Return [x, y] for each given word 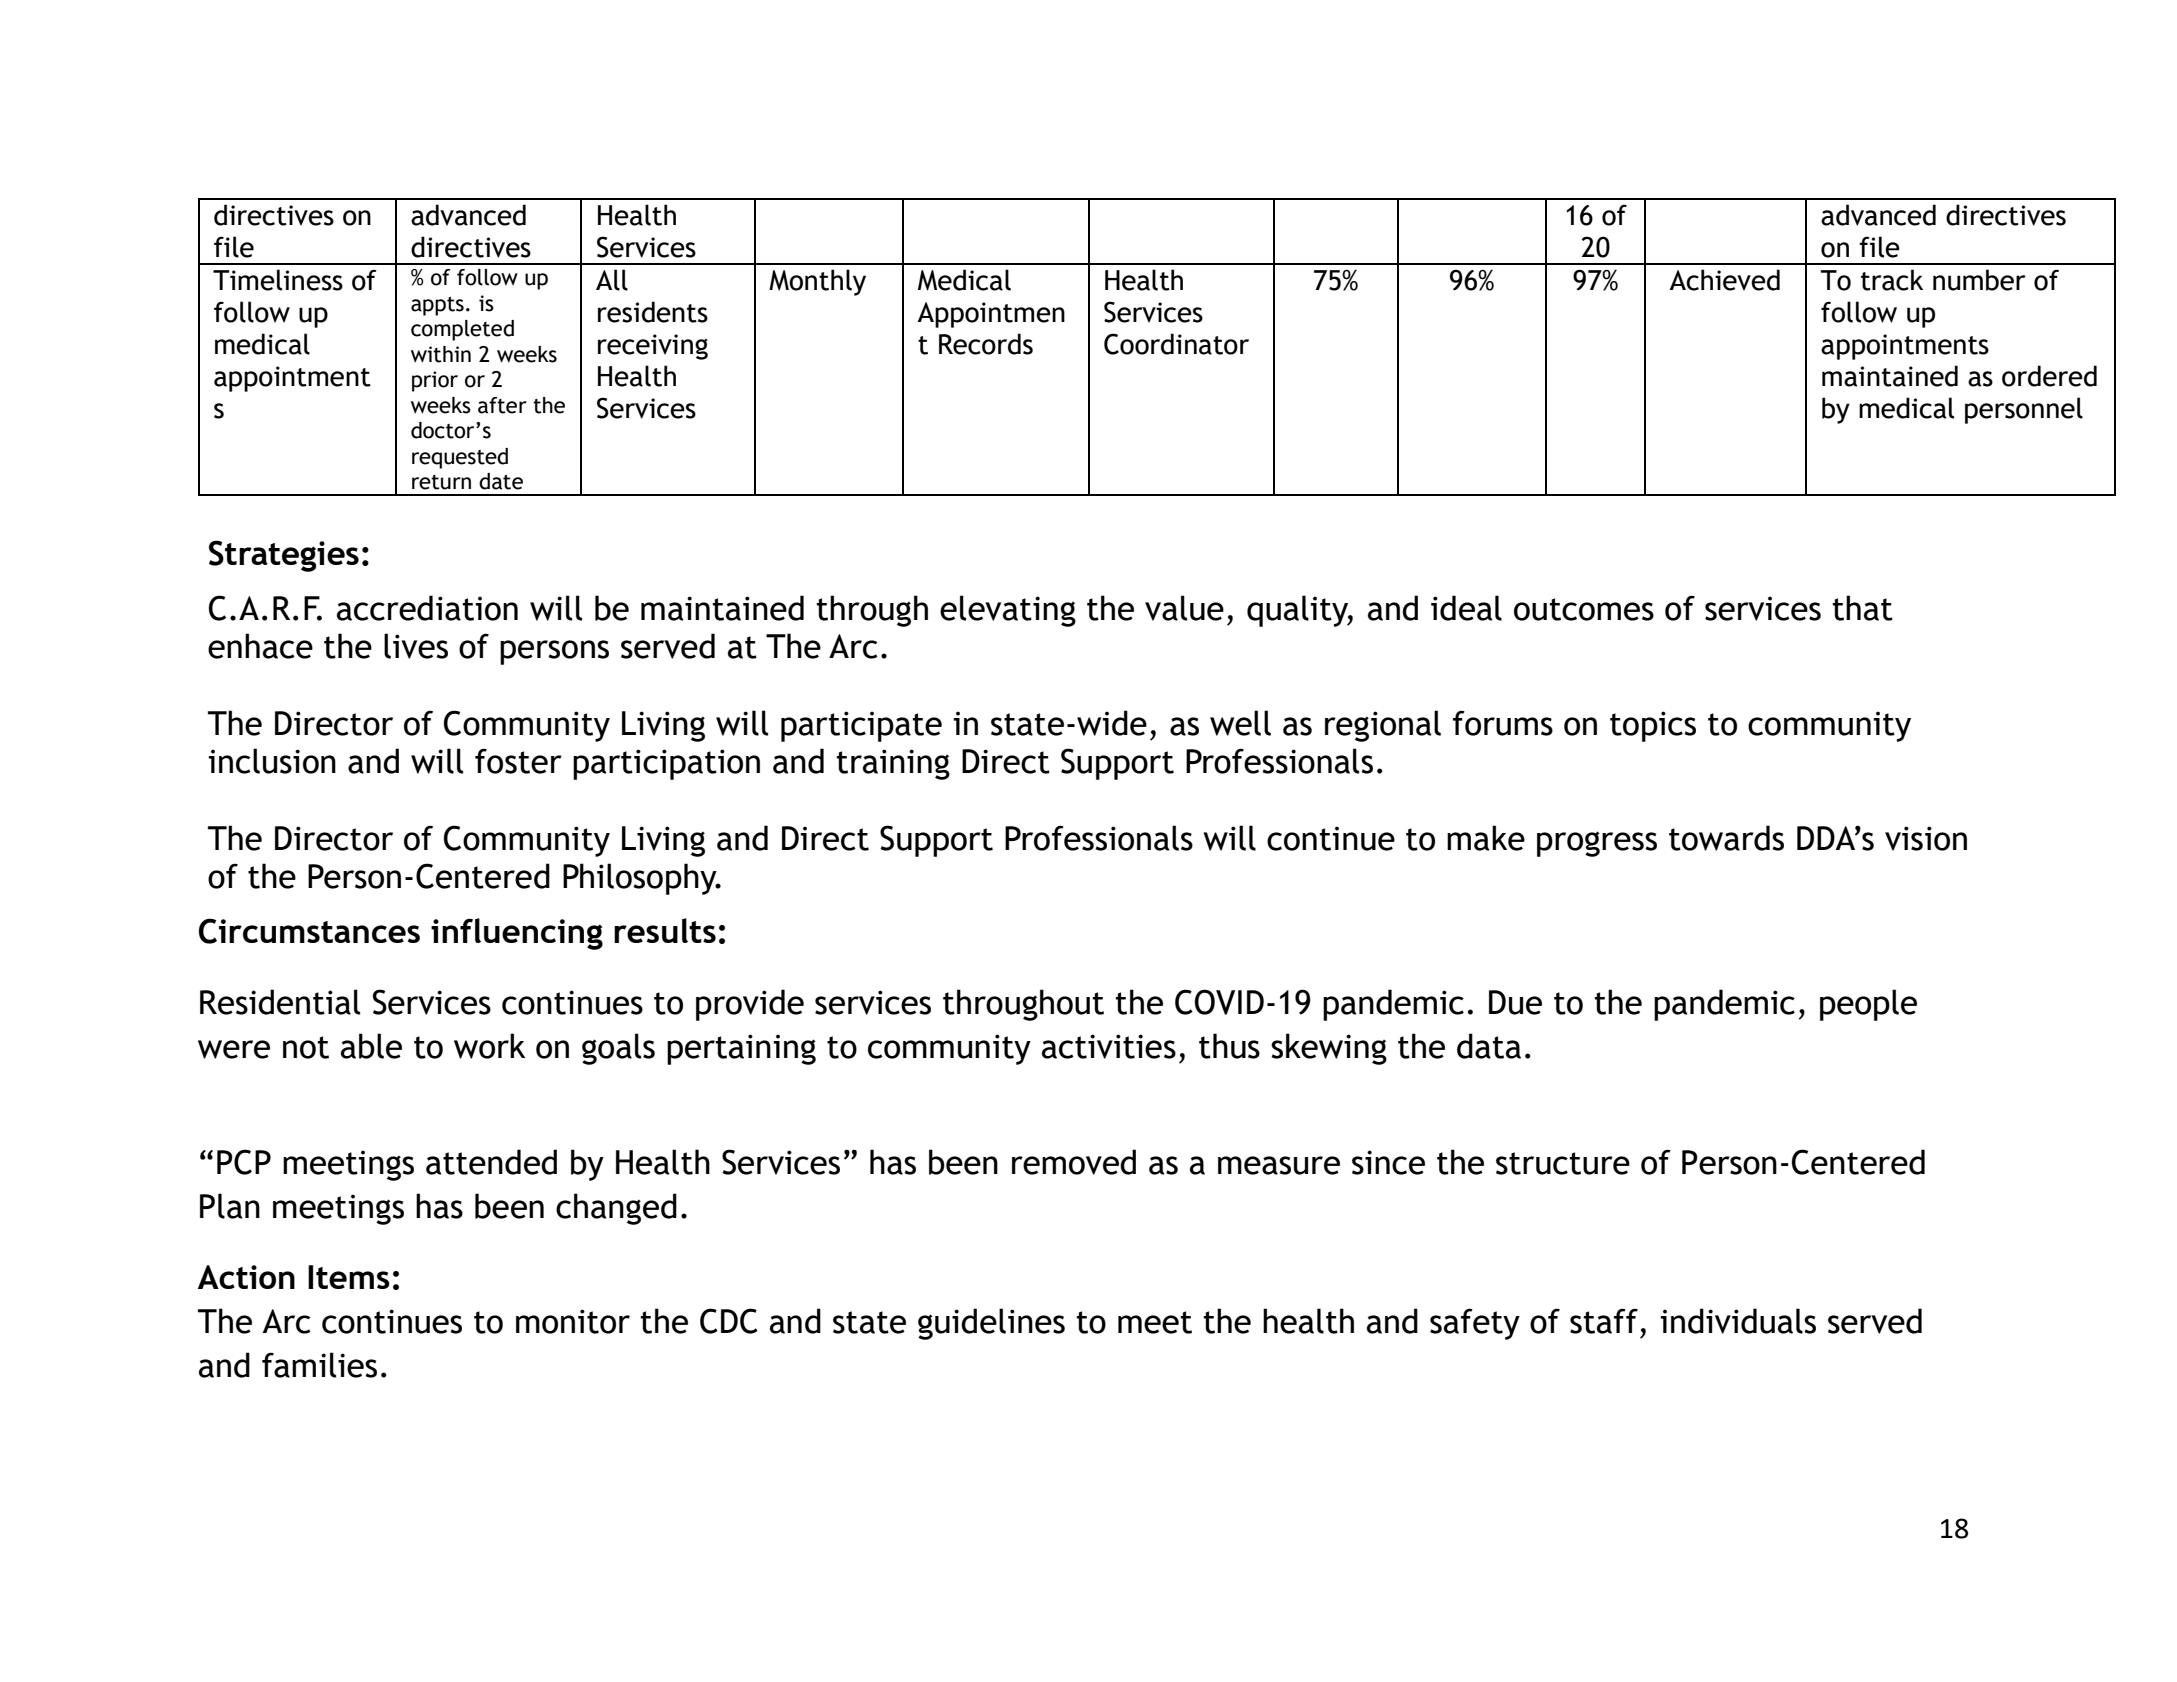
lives [416, 646]
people [1868, 1005]
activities [1109, 1046]
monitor [573, 1321]
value [1184, 608]
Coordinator [1176, 344]
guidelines [991, 1324]
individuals [1738, 1321]
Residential [280, 1002]
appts [437, 306]
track [1892, 280]
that [1862, 608]
